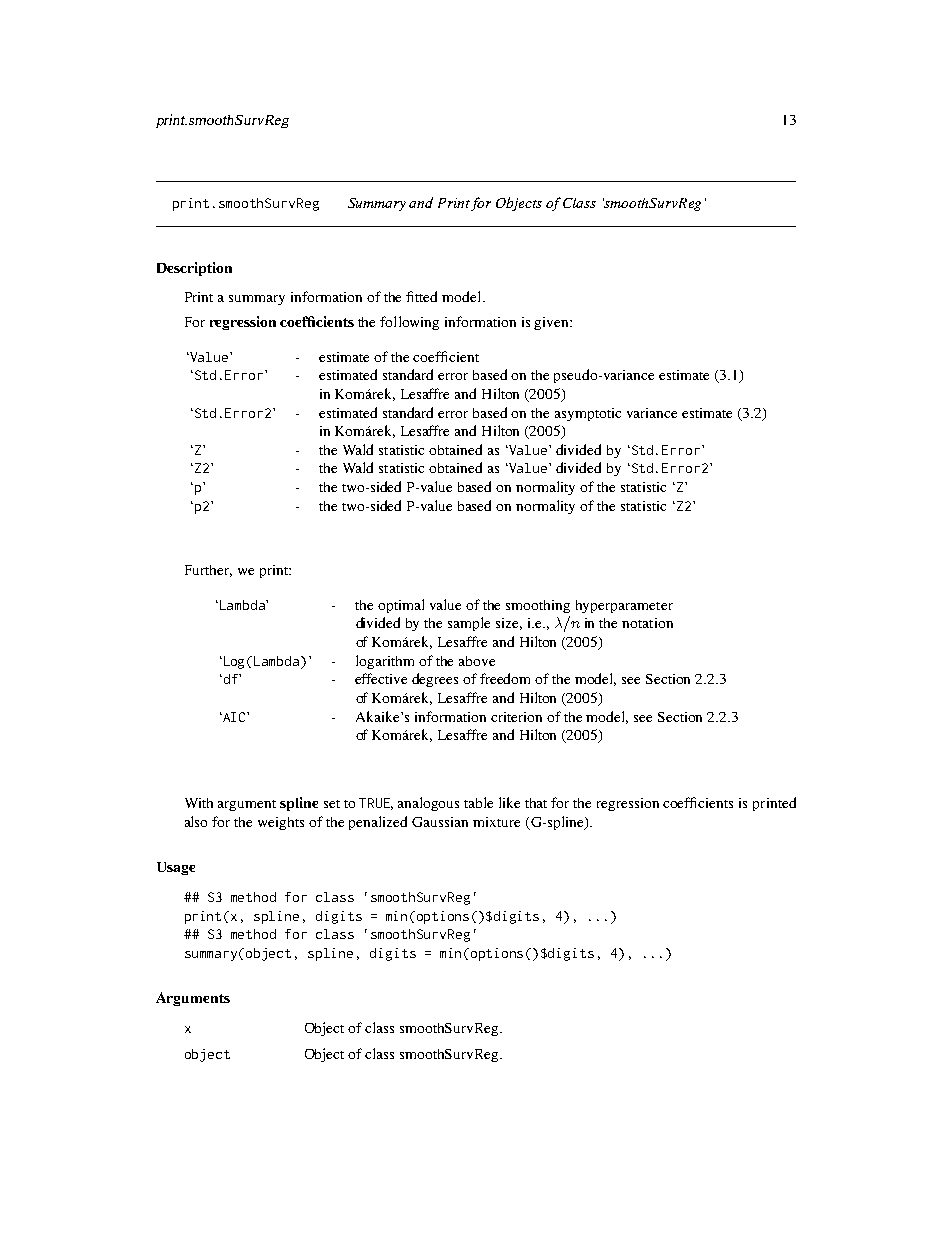 This document has width=952, height=1233. What do you see at coordinates (208, 571) in the document?
I see `Further` at bounding box center [208, 571].
